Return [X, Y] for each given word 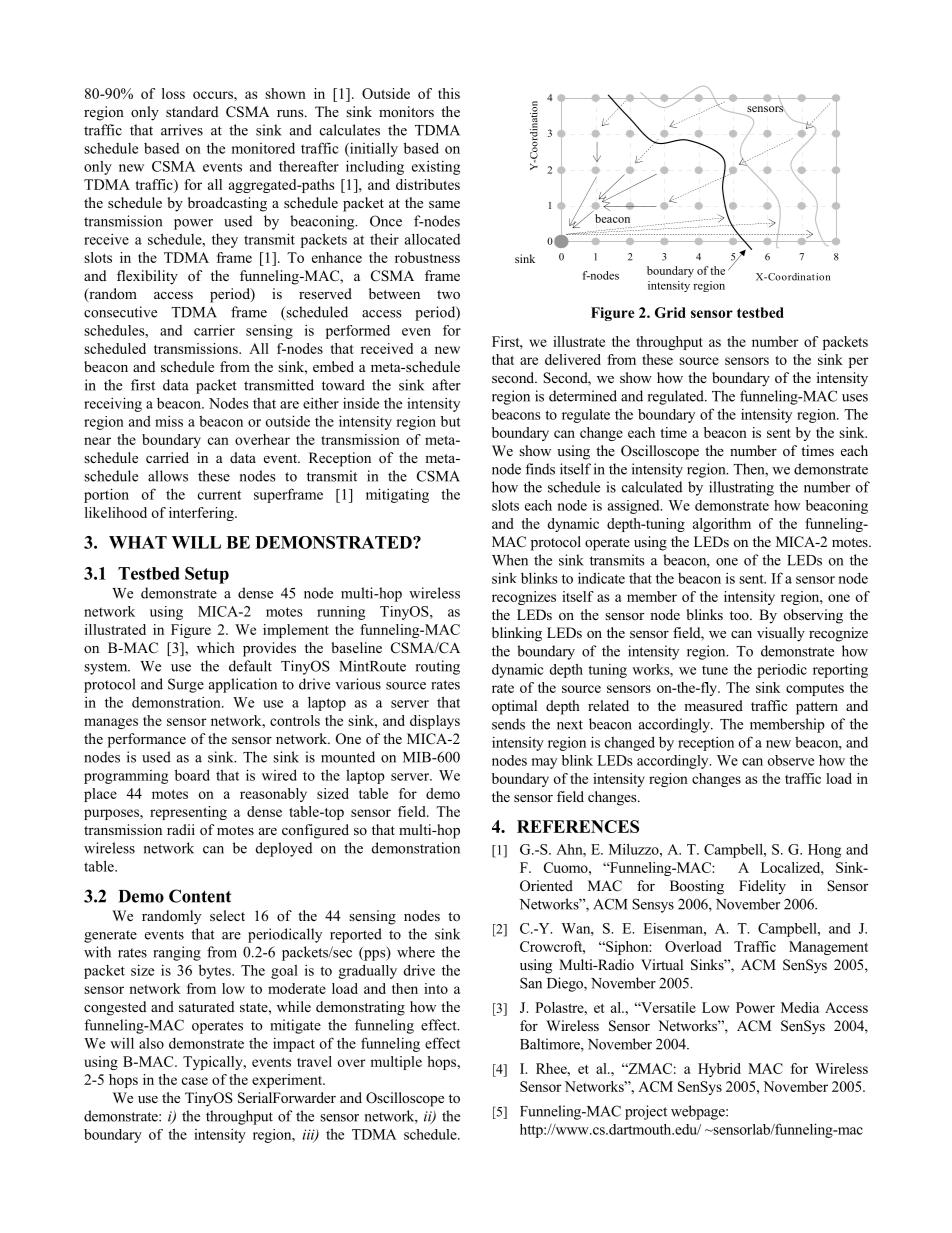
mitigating [397, 495]
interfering [202, 514]
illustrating [741, 488]
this [449, 93]
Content [200, 896]
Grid [670, 312]
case [195, 1081]
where [416, 952]
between [394, 293]
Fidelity [762, 887]
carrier [214, 330]
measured [713, 705]
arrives [182, 130]
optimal [514, 707]
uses [855, 398]
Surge [186, 685]
